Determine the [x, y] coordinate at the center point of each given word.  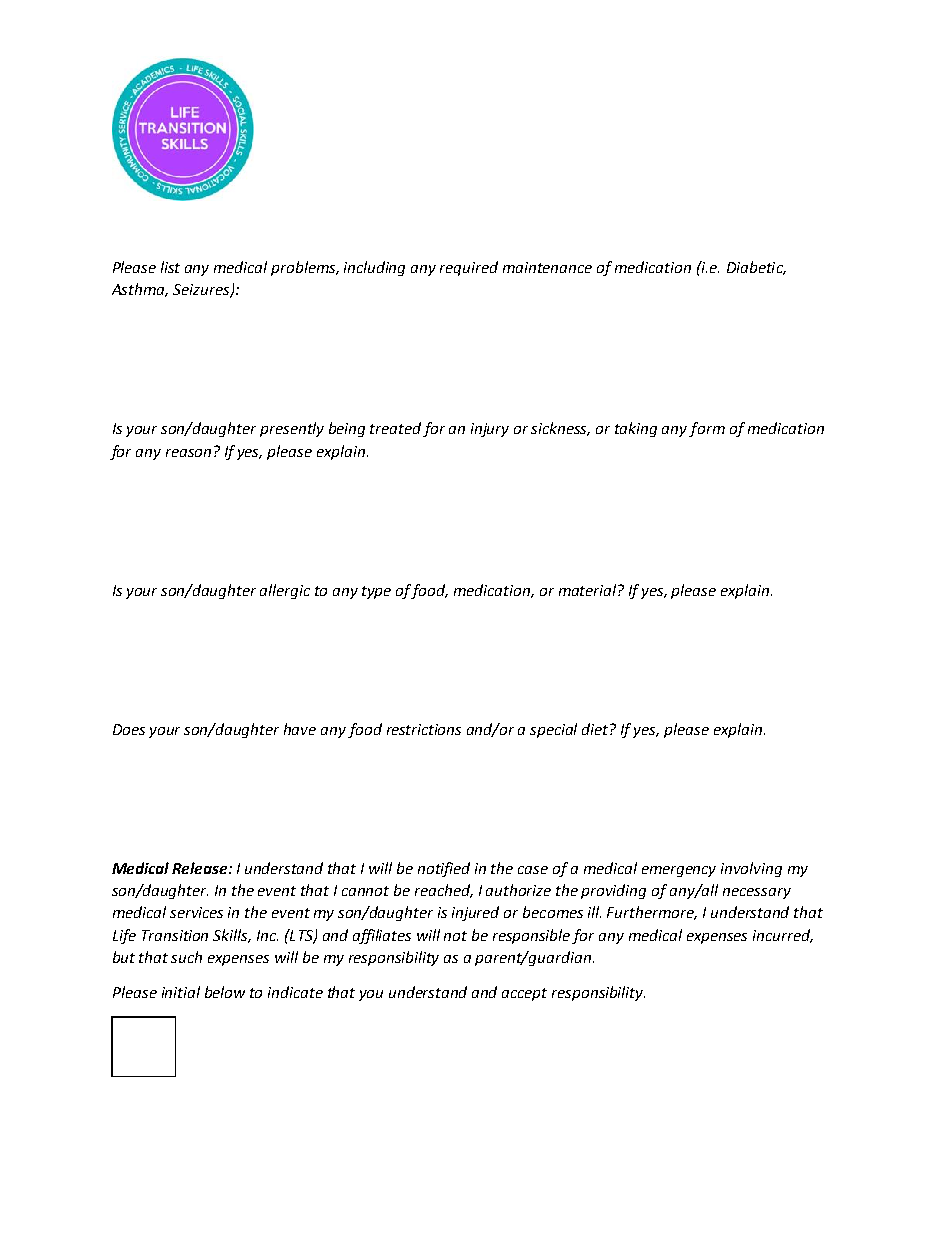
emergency [679, 871]
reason [188, 453]
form [707, 429]
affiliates [382, 936]
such [186, 957]
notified [444, 869]
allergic [285, 591]
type [376, 592]
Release [201, 868]
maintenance [547, 267]
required [469, 268]
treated [395, 428]
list [170, 267]
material [589, 590]
